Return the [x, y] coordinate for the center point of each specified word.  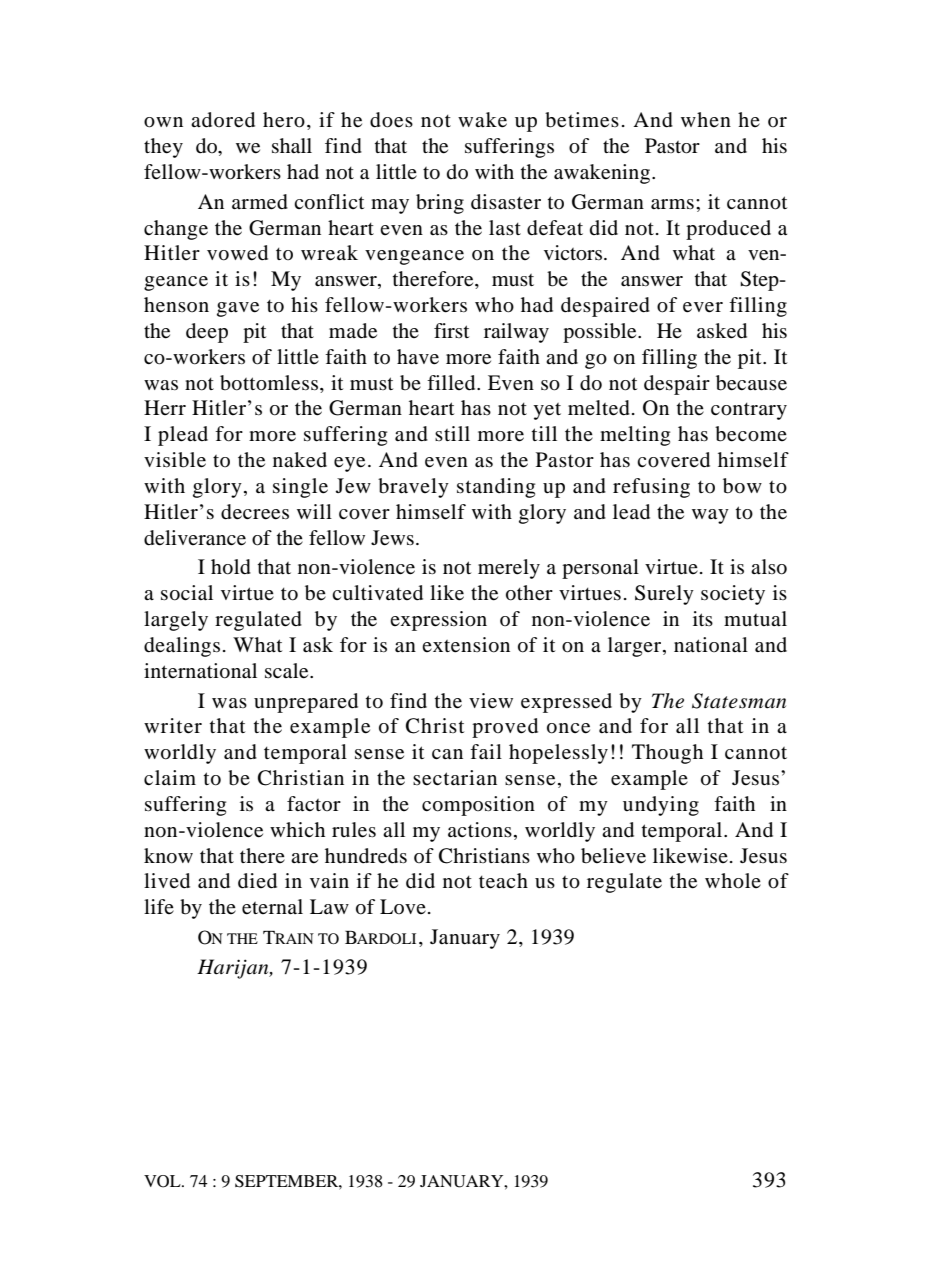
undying [661, 806]
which [297, 829]
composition [478, 806]
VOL [163, 1181]
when [706, 119]
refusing [651, 488]
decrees [255, 512]
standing [496, 488]
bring [440, 204]
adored [223, 120]
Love [403, 906]
